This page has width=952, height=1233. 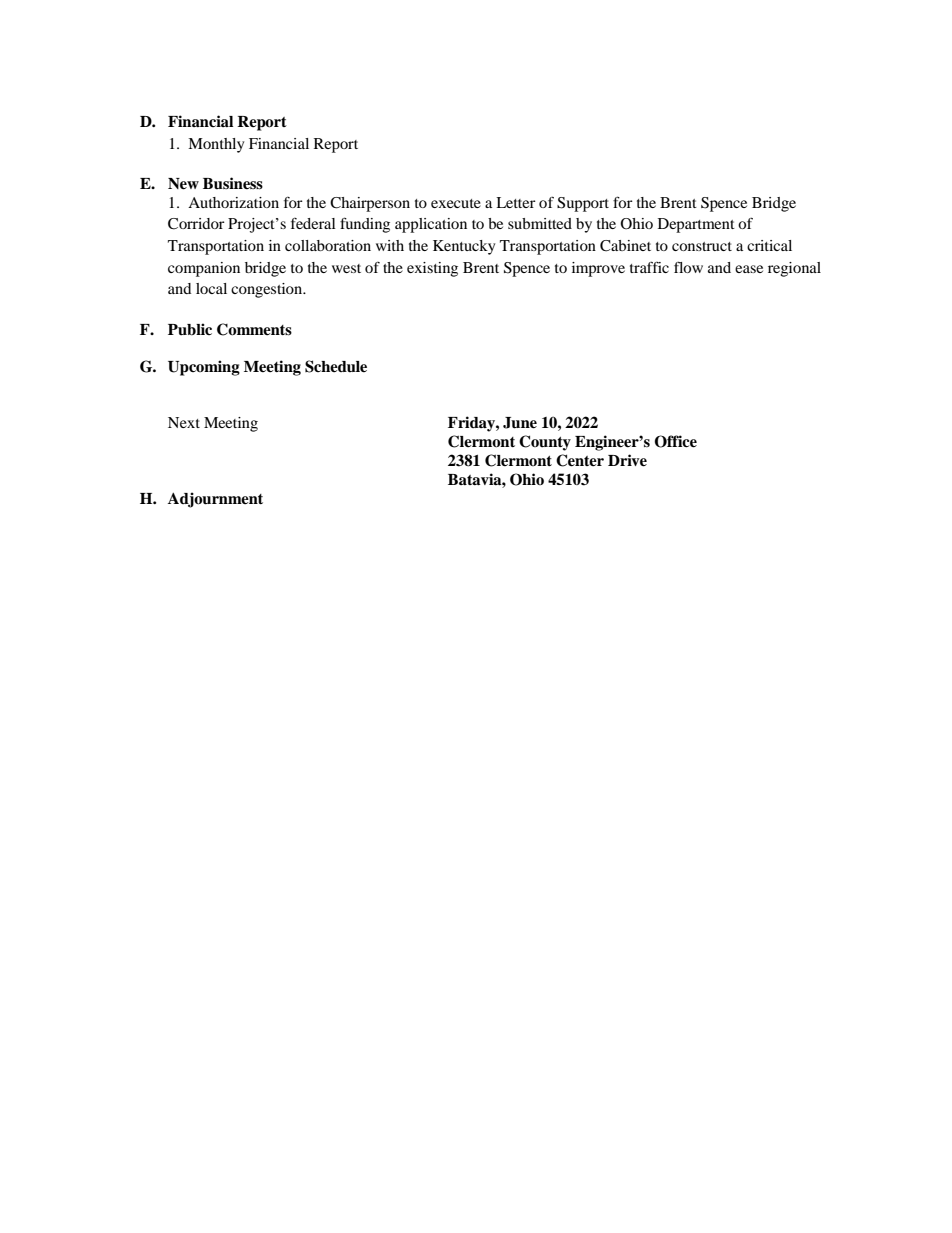 I want to click on Center, so click(x=580, y=460).
